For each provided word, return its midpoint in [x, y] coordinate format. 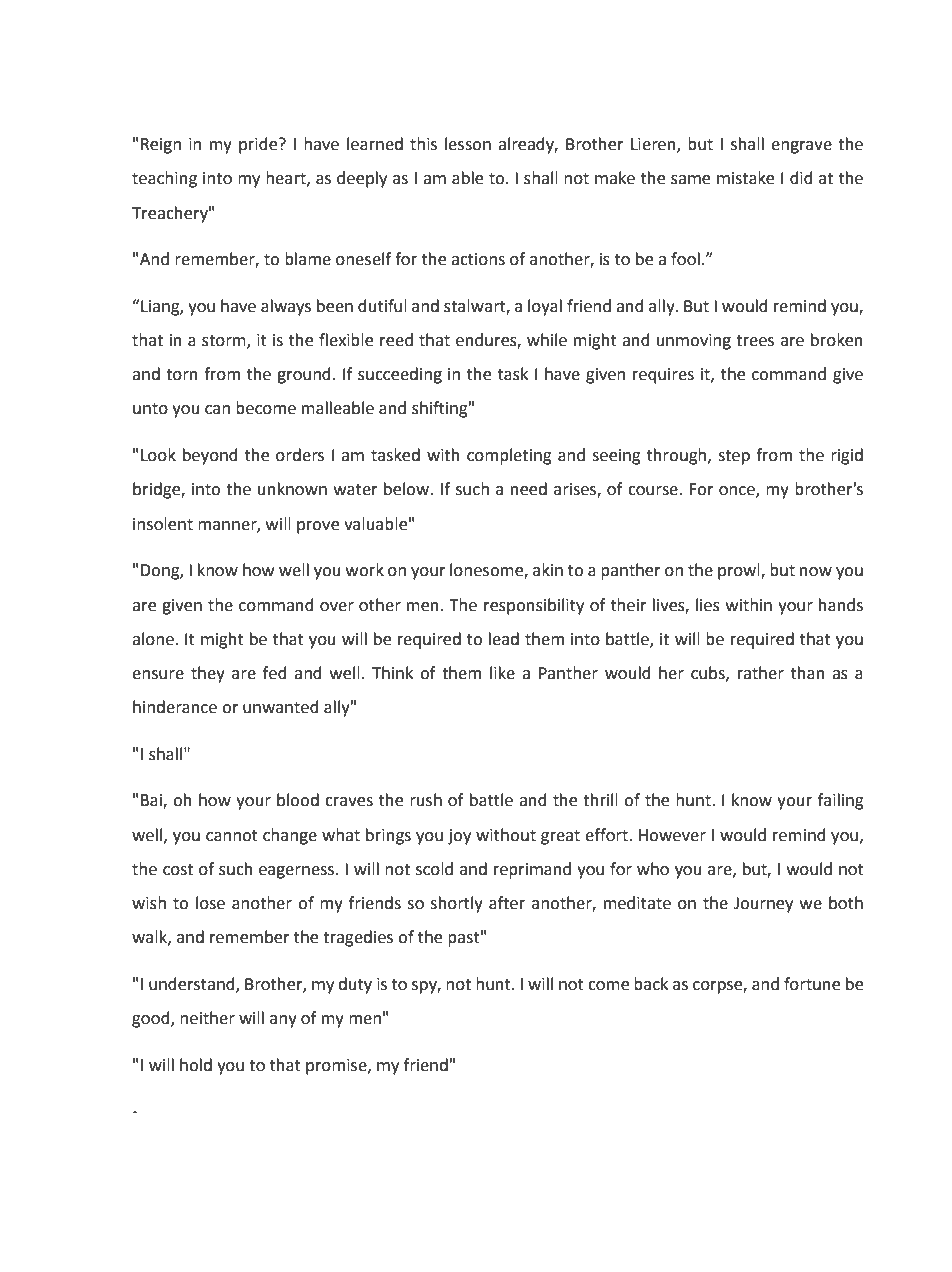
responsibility [534, 606]
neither [207, 1018]
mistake [745, 178]
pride [259, 145]
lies [708, 605]
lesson [468, 144]
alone [153, 639]
